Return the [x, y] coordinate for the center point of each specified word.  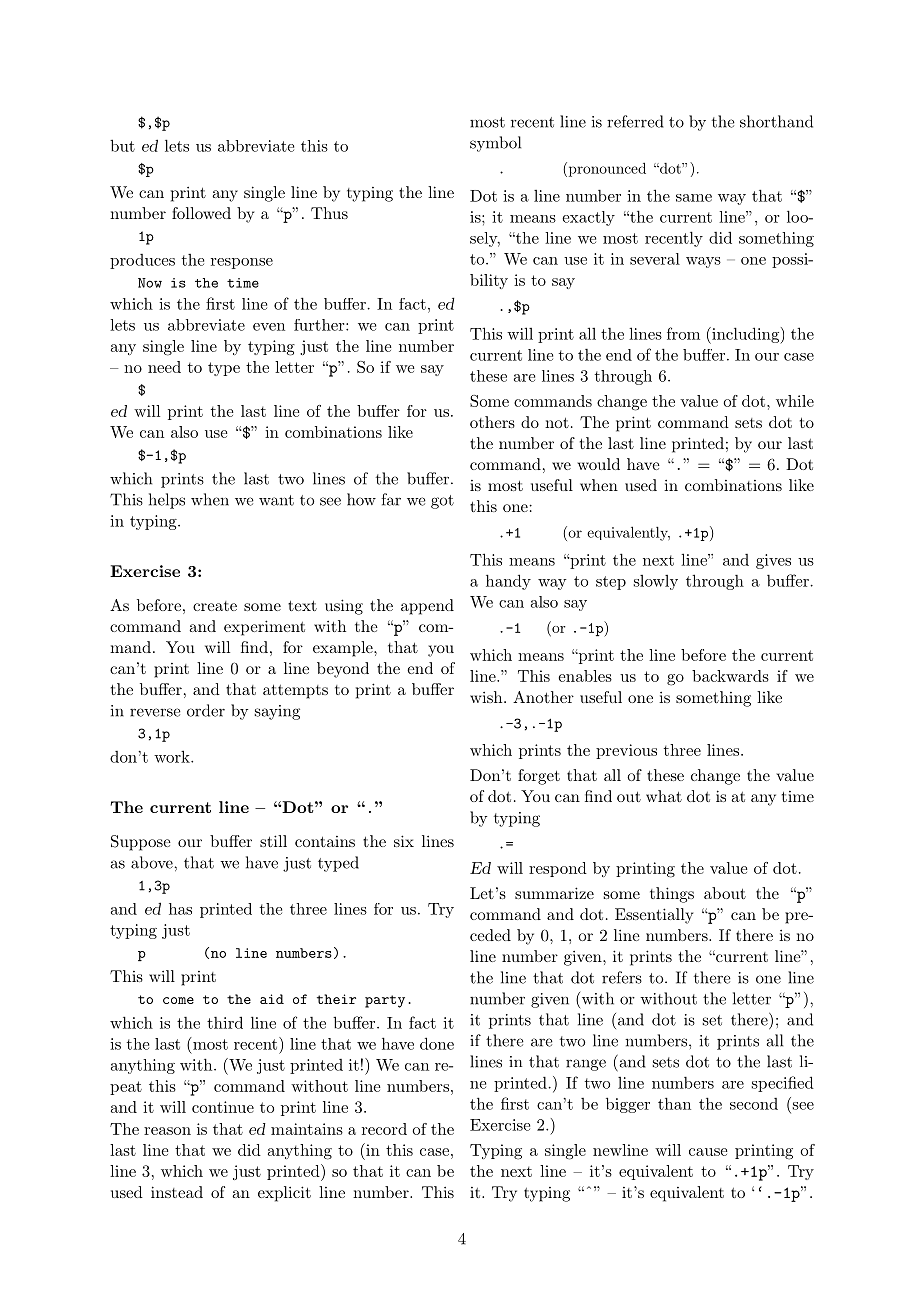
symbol [495, 144]
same [694, 198]
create [215, 606]
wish [487, 697]
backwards [730, 676]
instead [177, 1192]
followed [201, 213]
